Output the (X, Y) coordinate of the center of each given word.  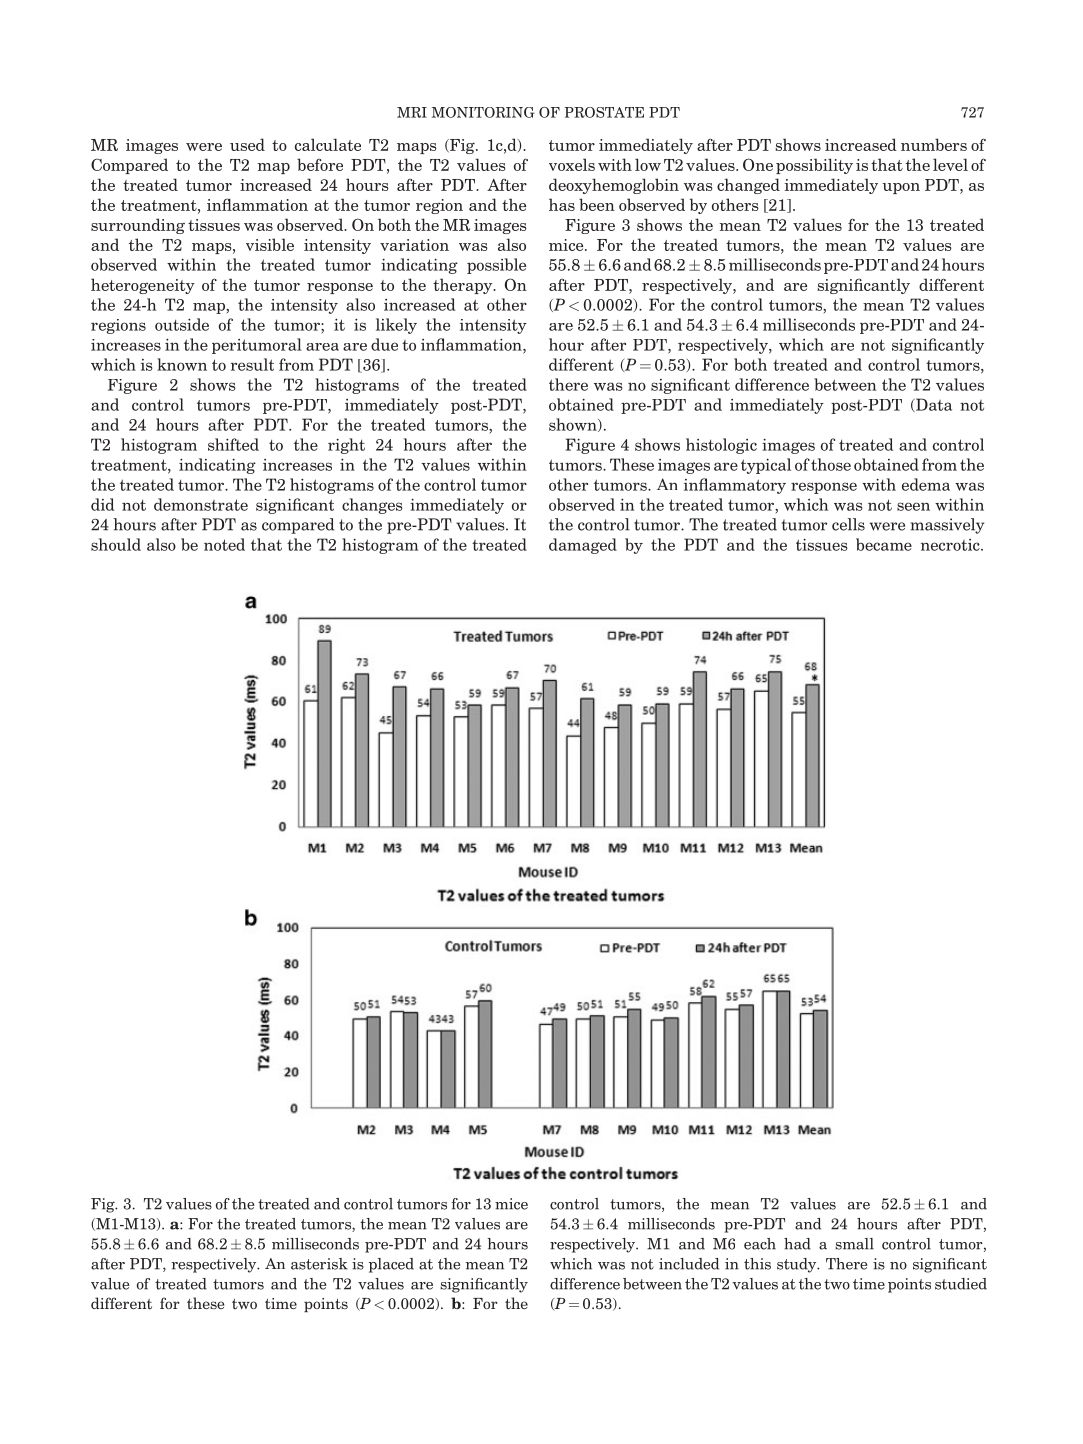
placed (391, 1265)
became (884, 544)
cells (848, 524)
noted (224, 544)
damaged (583, 546)
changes (372, 506)
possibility (814, 166)
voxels (572, 164)
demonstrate (201, 504)
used (247, 144)
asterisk (319, 1264)
